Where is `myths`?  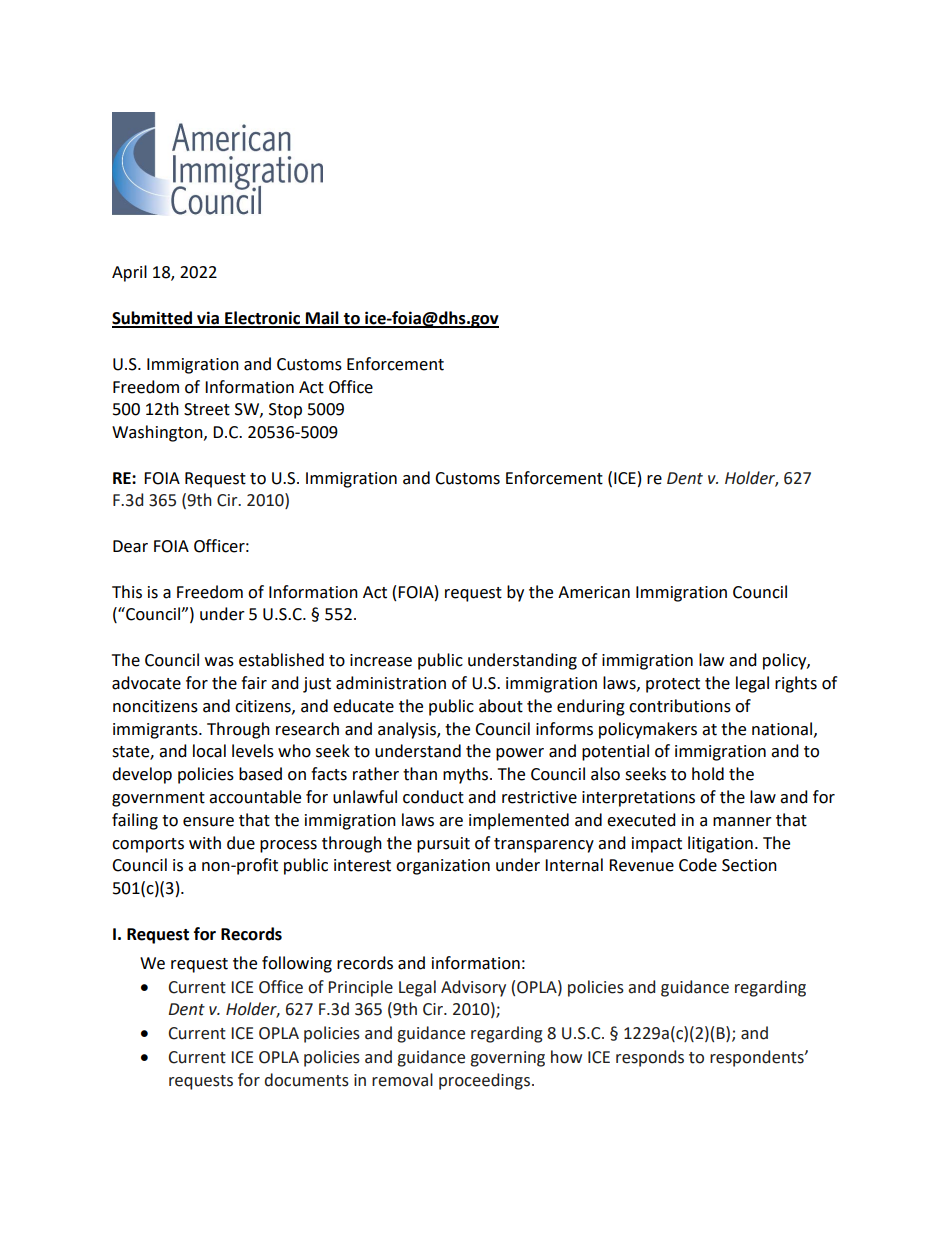 myths is located at coordinates (467, 775).
